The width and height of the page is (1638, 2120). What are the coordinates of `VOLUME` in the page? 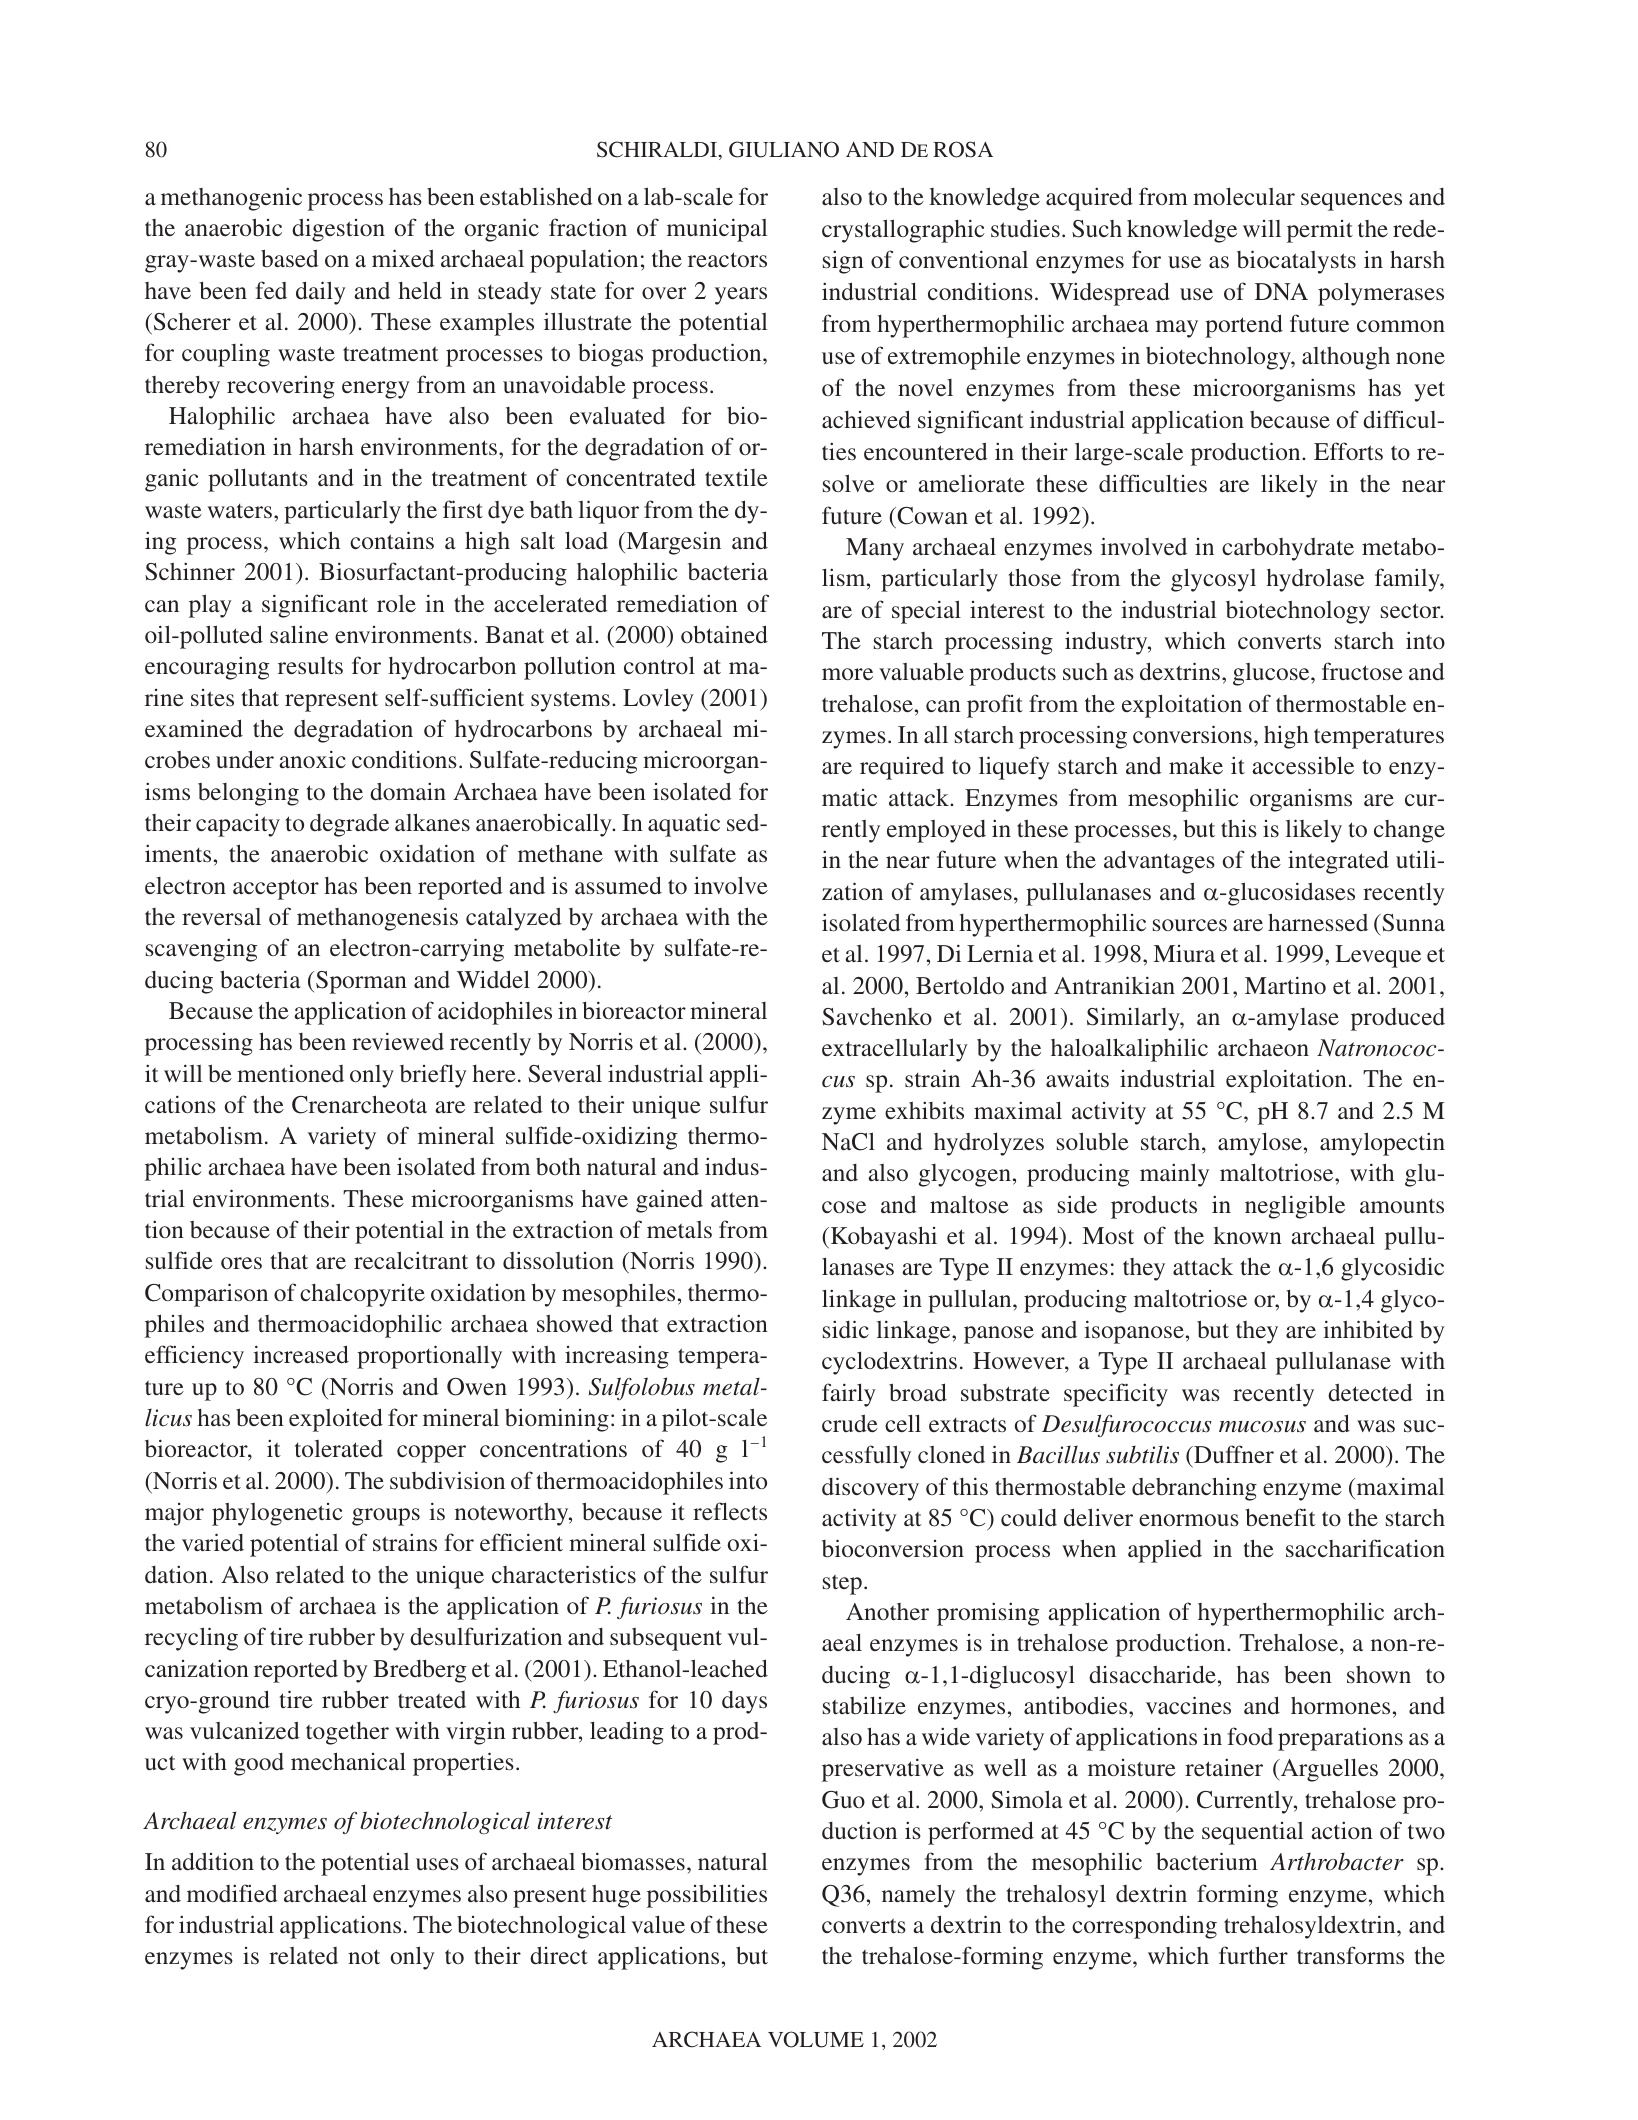 It's located at (816, 2039).
